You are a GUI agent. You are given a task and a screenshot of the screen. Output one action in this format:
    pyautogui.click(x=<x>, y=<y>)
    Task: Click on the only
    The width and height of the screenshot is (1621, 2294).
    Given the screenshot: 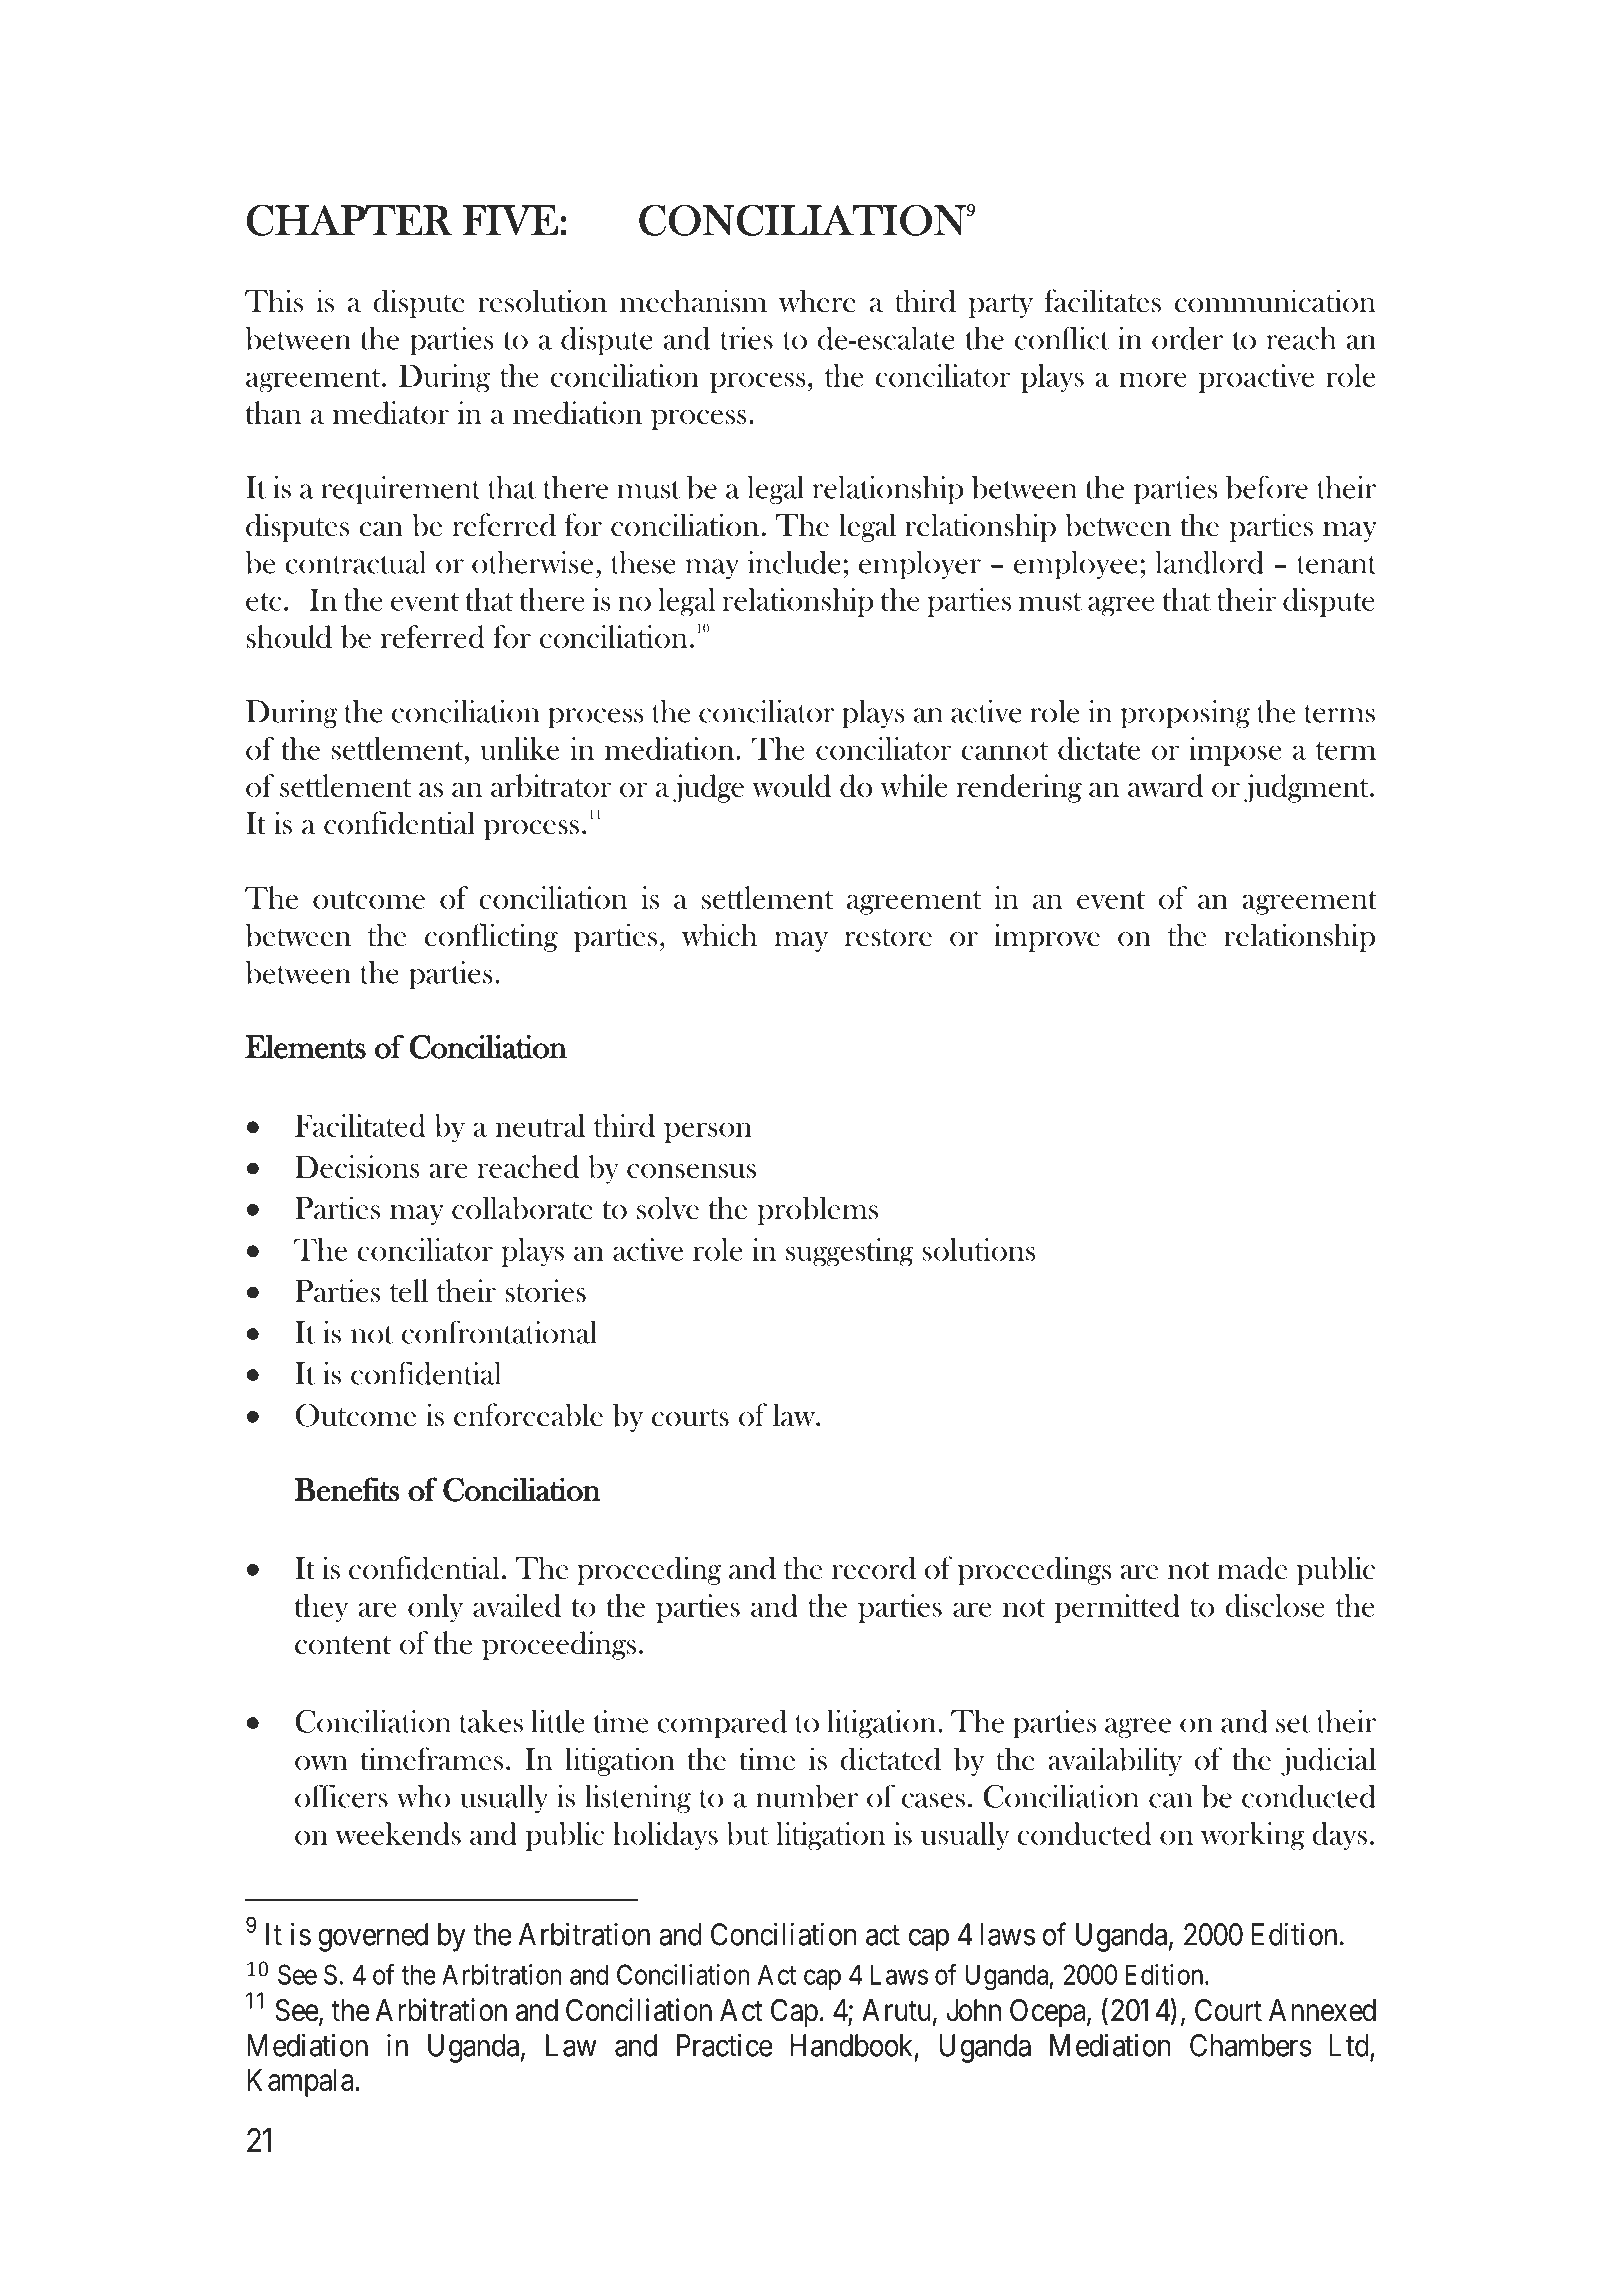 What is the action you would take?
    pyautogui.click(x=435, y=1608)
